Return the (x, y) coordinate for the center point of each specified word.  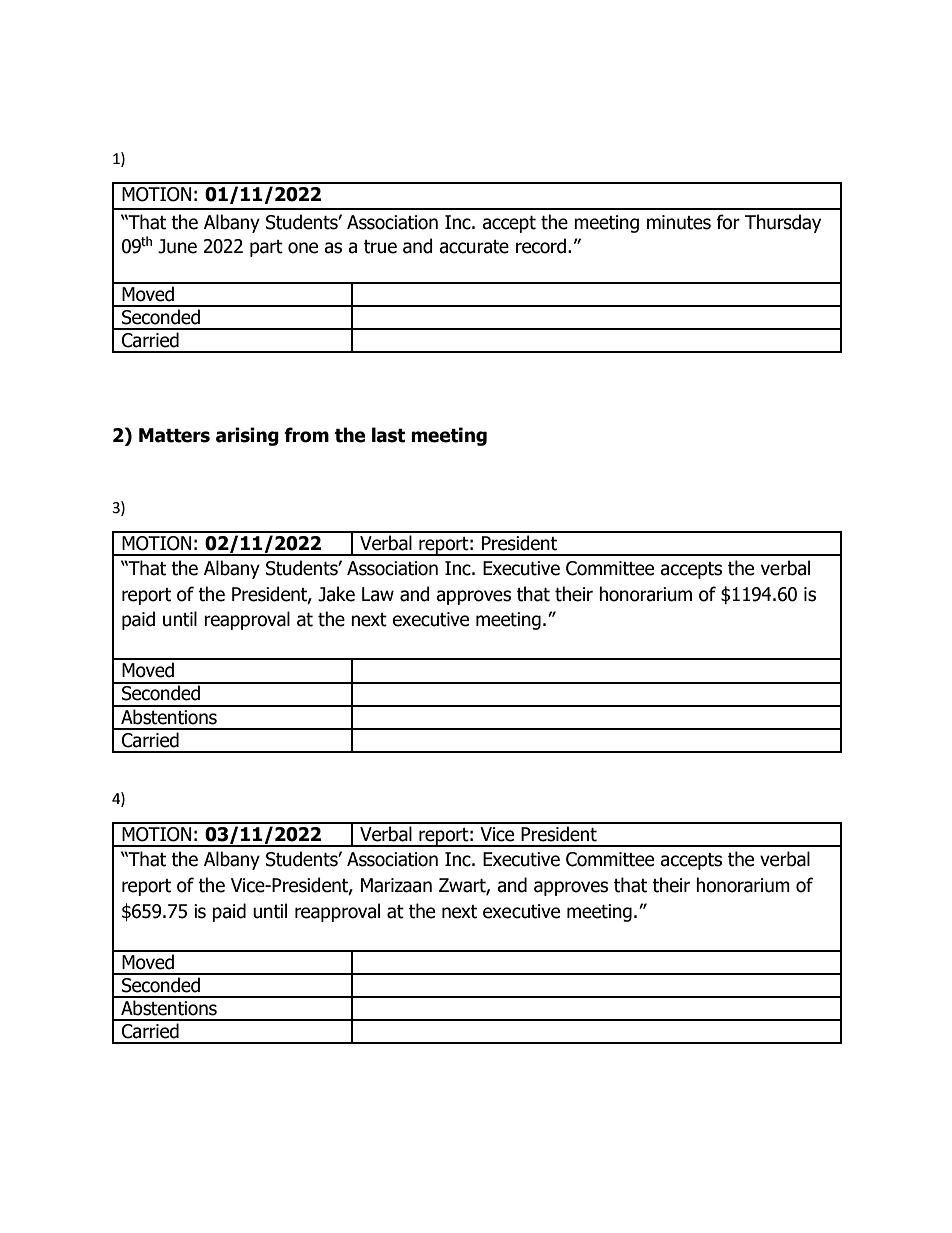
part (266, 248)
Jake (336, 594)
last (388, 435)
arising (247, 436)
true (380, 247)
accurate (474, 247)
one (303, 248)
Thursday (783, 223)
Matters (174, 435)
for (728, 222)
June (177, 246)
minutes (679, 222)
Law (378, 594)
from (306, 435)
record (541, 246)
